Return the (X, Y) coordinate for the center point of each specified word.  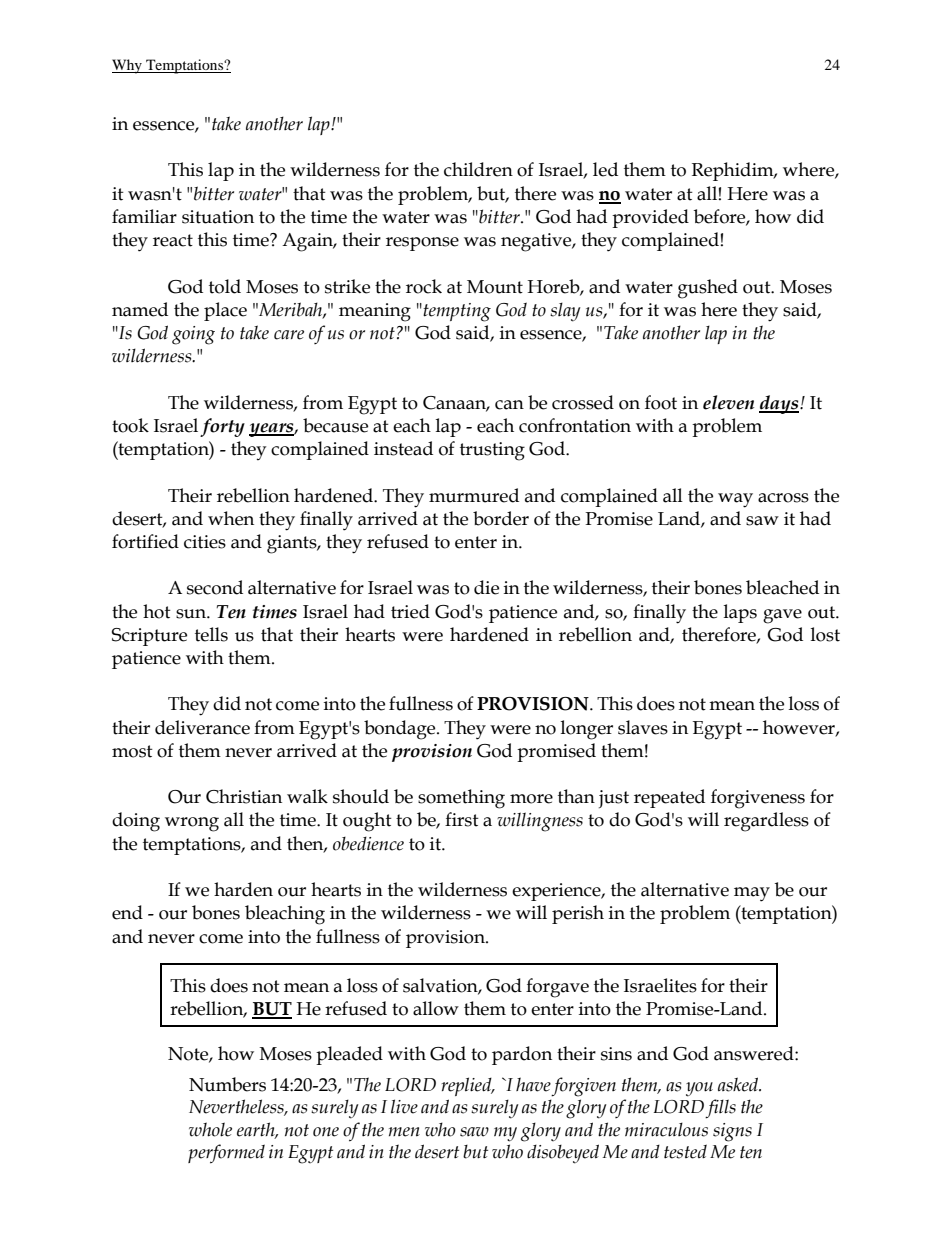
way (735, 500)
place (225, 311)
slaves (643, 727)
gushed (708, 289)
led (605, 169)
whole (210, 1129)
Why (128, 66)
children (478, 169)
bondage (401, 730)
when (231, 518)
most (132, 751)
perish (578, 914)
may (752, 894)
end (127, 912)
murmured (474, 495)
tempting (456, 312)
